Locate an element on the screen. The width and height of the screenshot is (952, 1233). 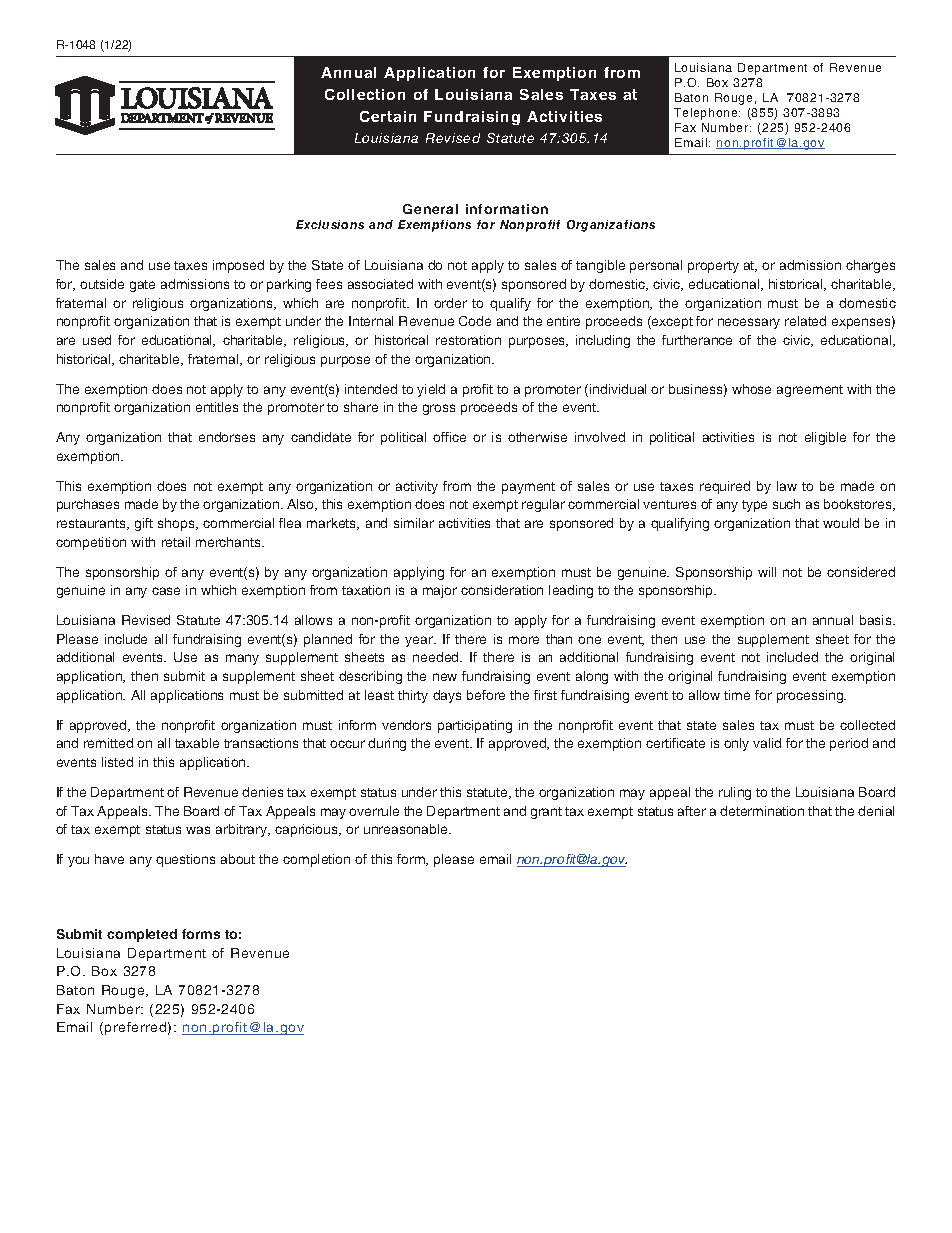
Telephone is located at coordinates (707, 114).
